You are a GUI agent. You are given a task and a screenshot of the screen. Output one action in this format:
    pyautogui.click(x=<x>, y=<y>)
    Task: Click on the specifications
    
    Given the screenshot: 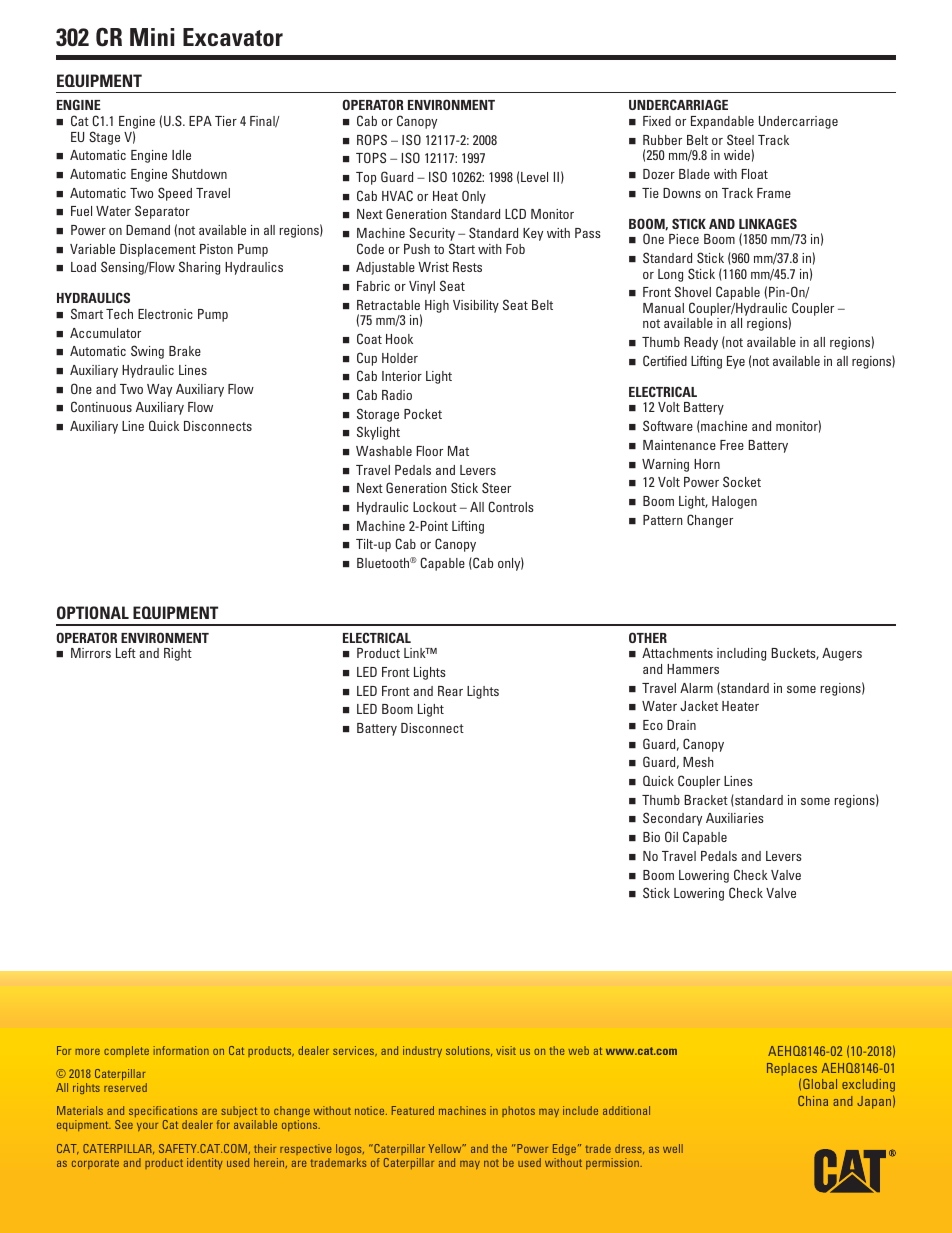 What is the action you would take?
    pyautogui.click(x=163, y=1113)
